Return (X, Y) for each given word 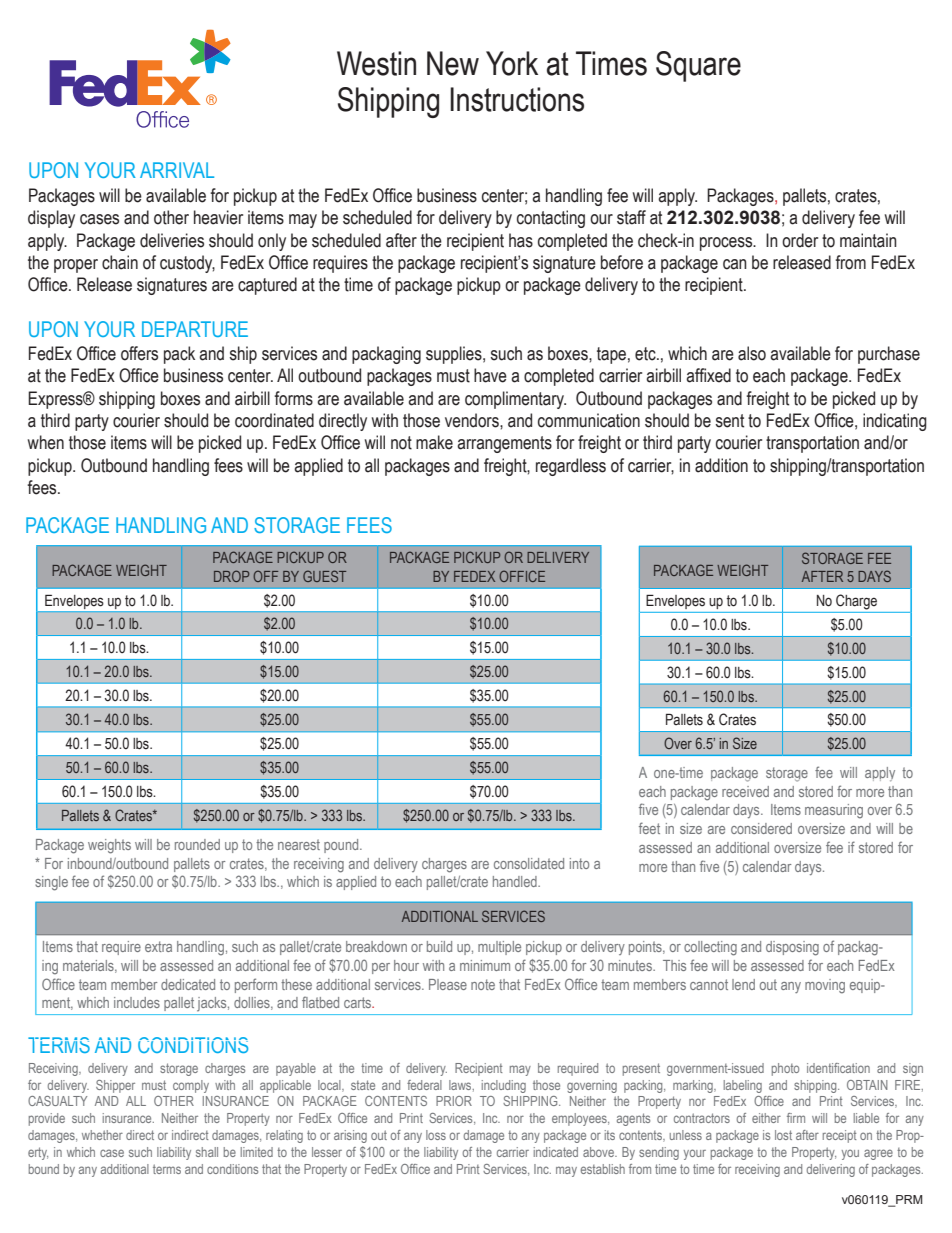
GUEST (324, 576)
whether (102, 1135)
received (745, 791)
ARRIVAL (177, 170)
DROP (231, 576)
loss (436, 1135)
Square (698, 66)
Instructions (517, 99)
